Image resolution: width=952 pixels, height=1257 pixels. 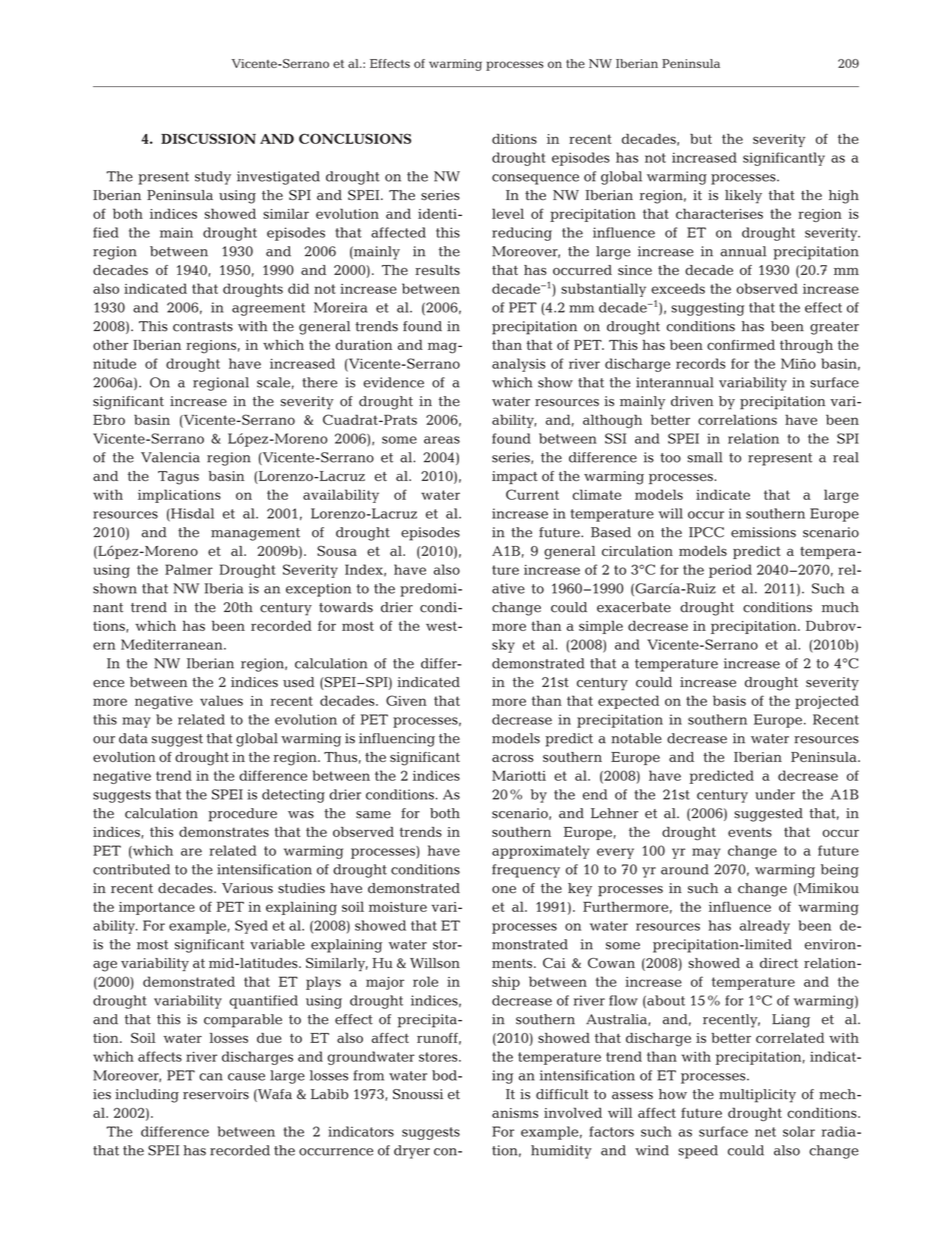 What do you see at coordinates (729, 700) in the screenshot?
I see `basis` at bounding box center [729, 700].
